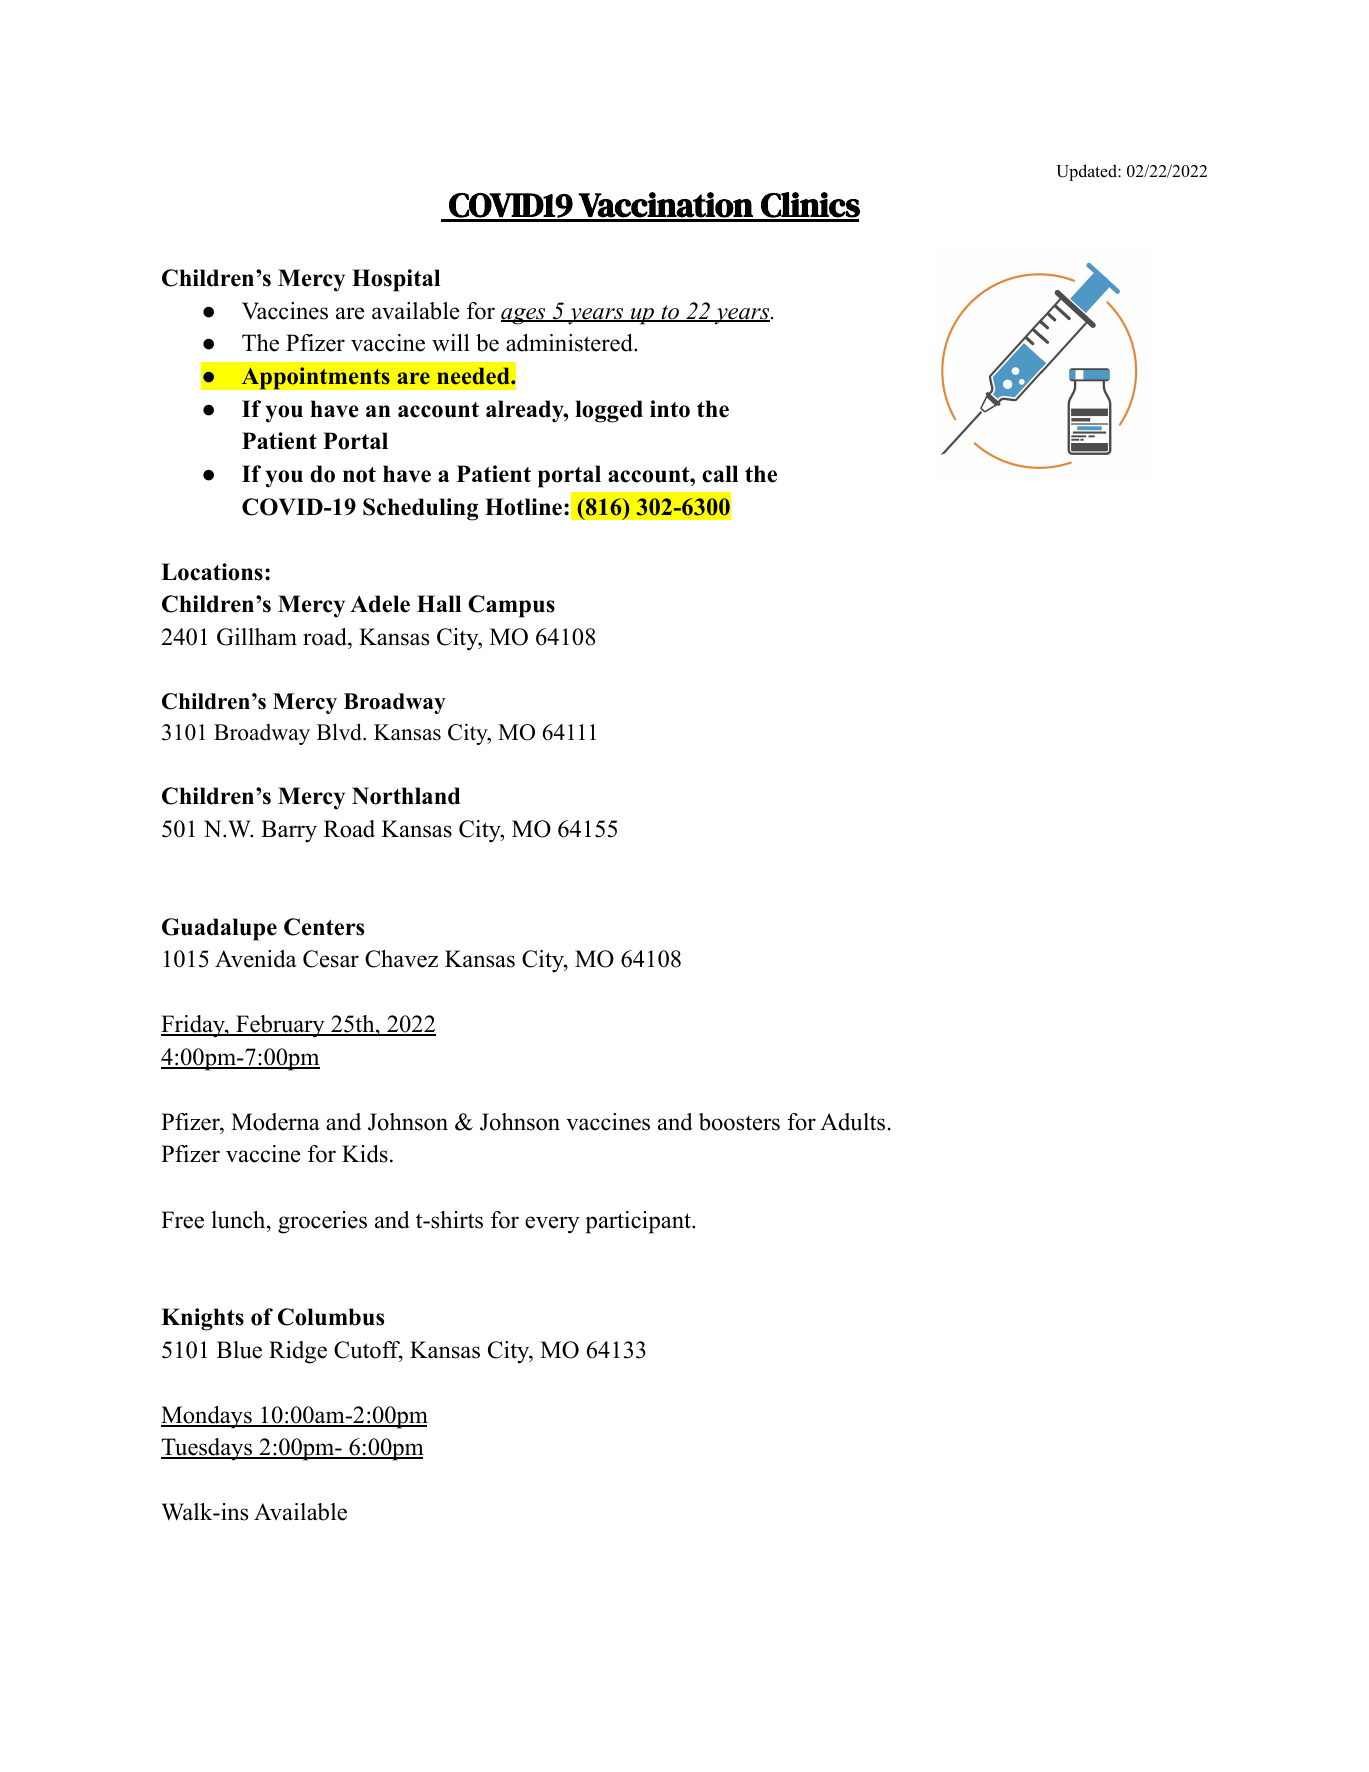 The height and width of the screenshot is (1772, 1369). I want to click on February, so click(280, 1026).
